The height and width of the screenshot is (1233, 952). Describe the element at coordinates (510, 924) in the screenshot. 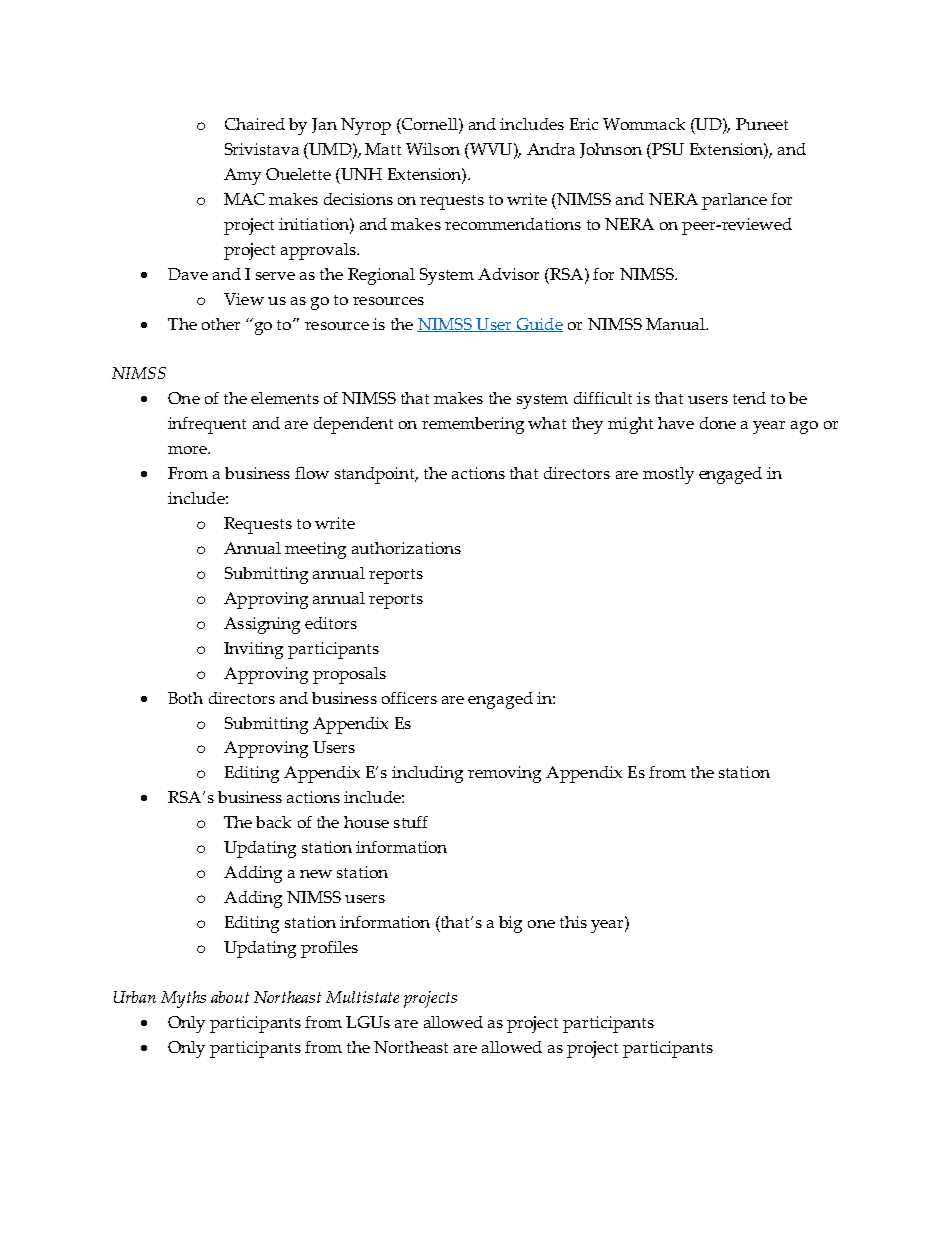

I see `big` at that location.
